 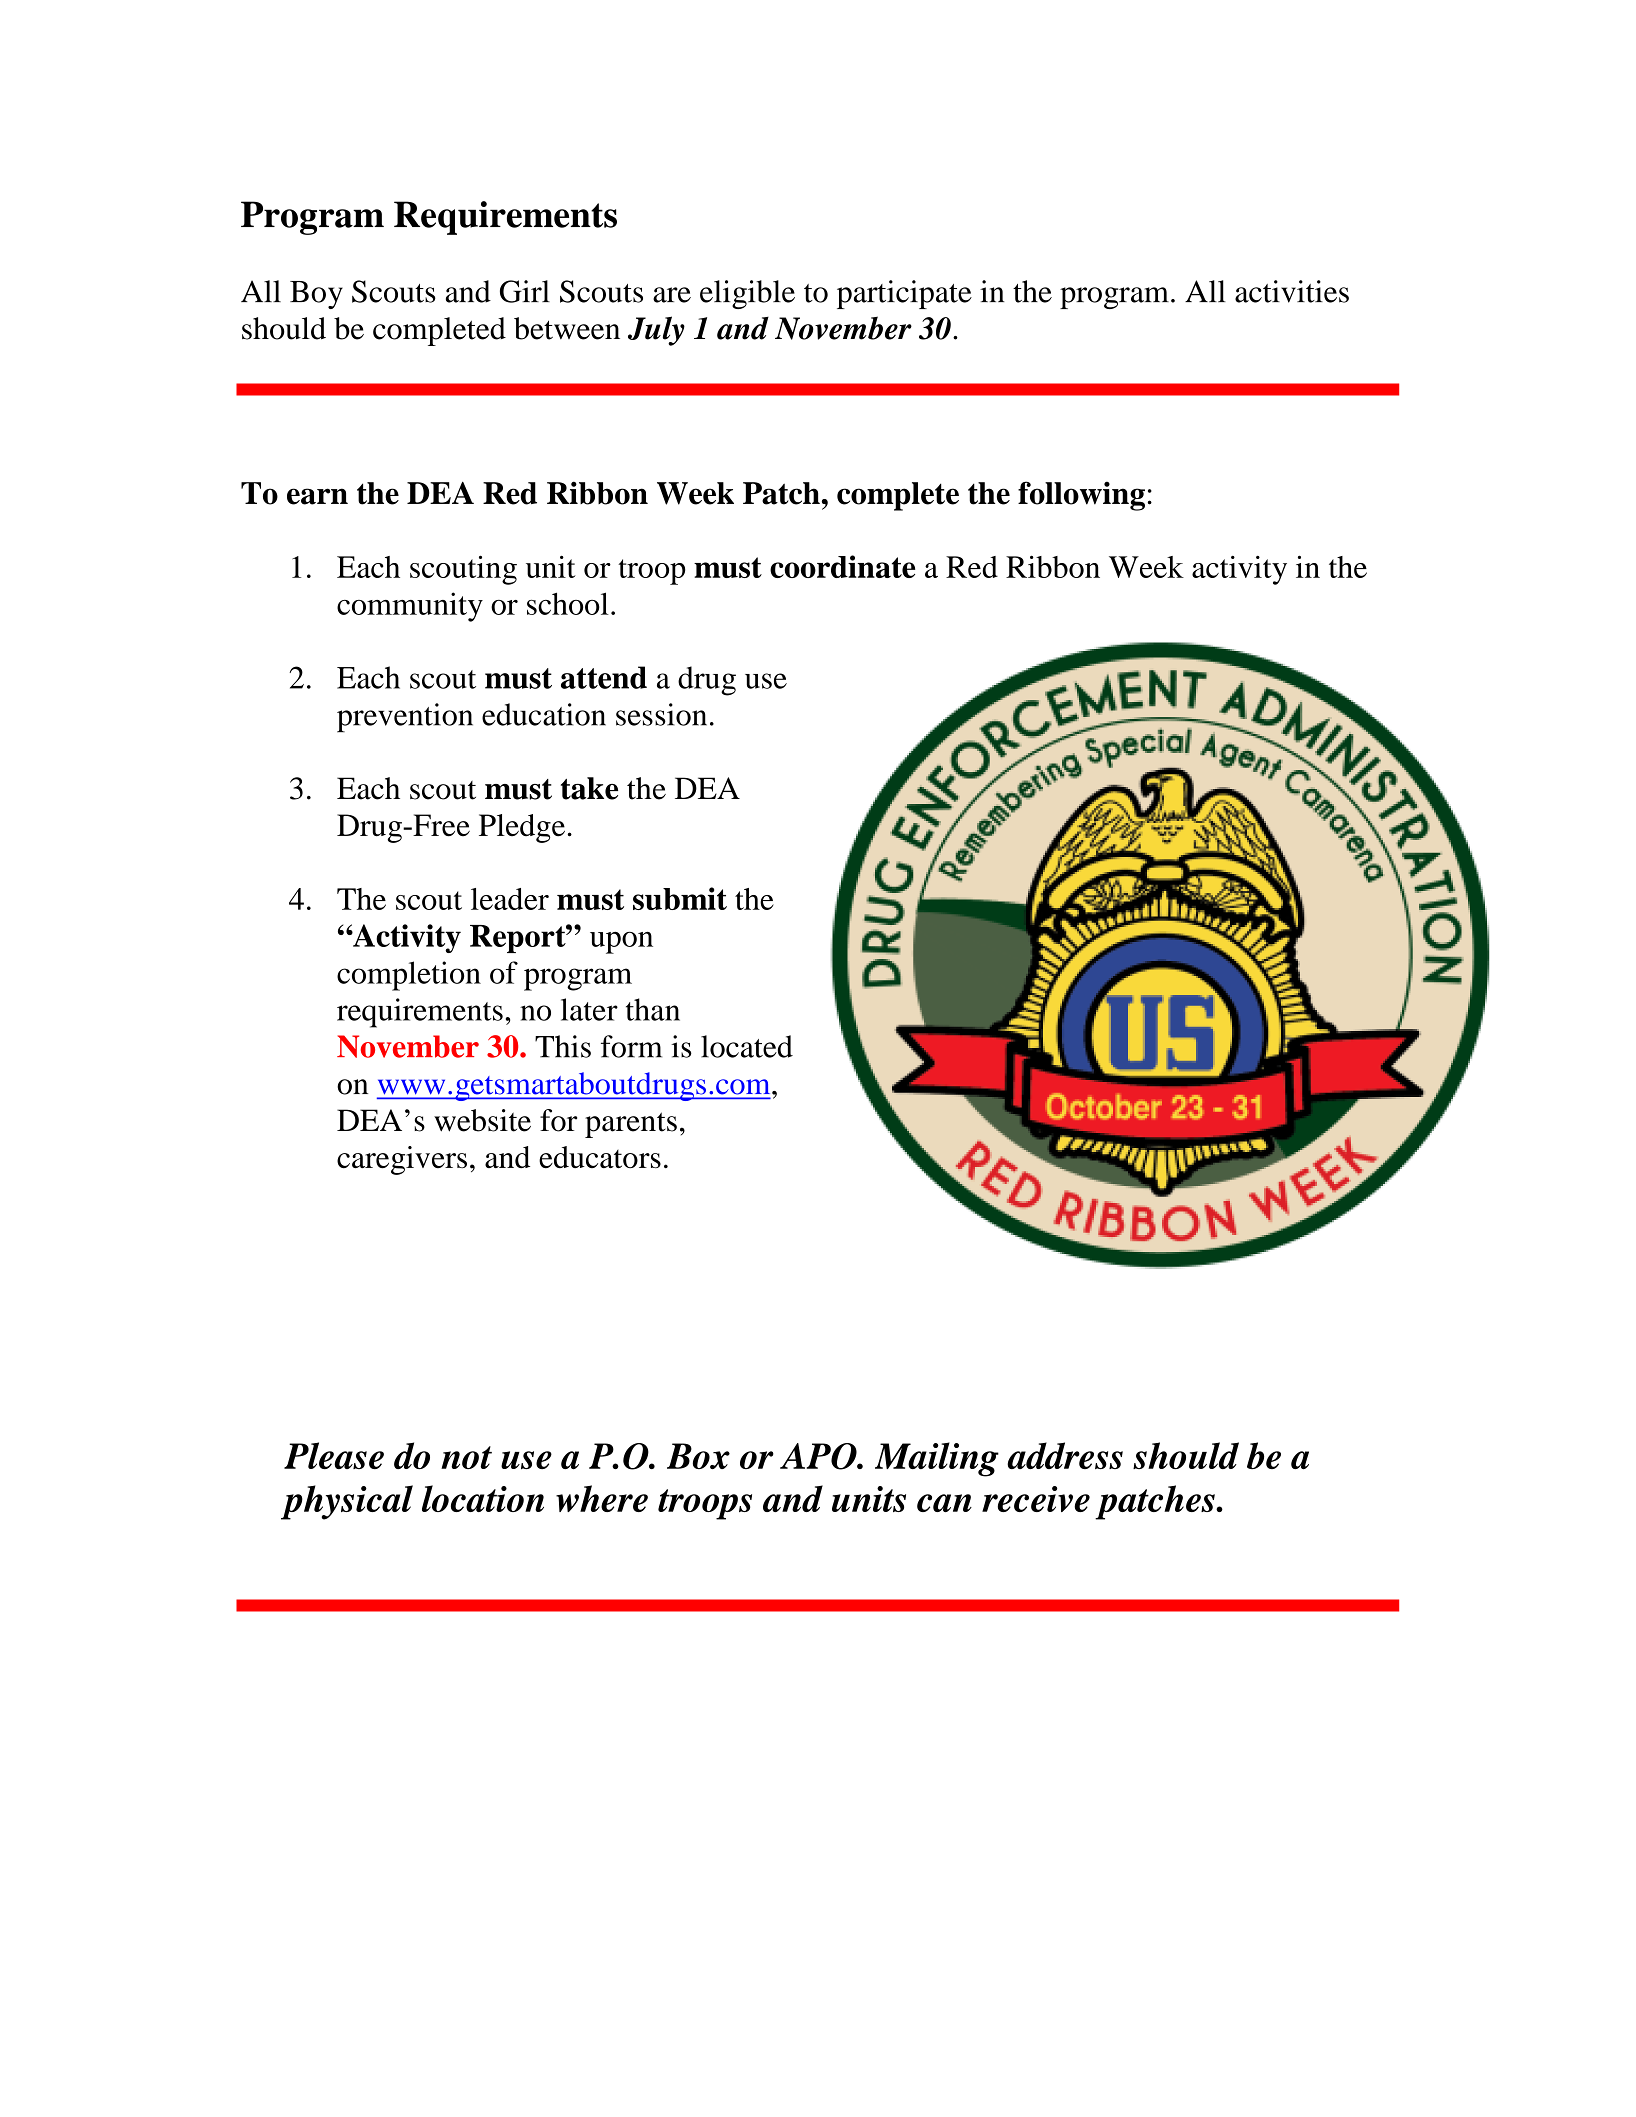 What do you see at coordinates (631, 1125) in the screenshot?
I see `parents` at bounding box center [631, 1125].
